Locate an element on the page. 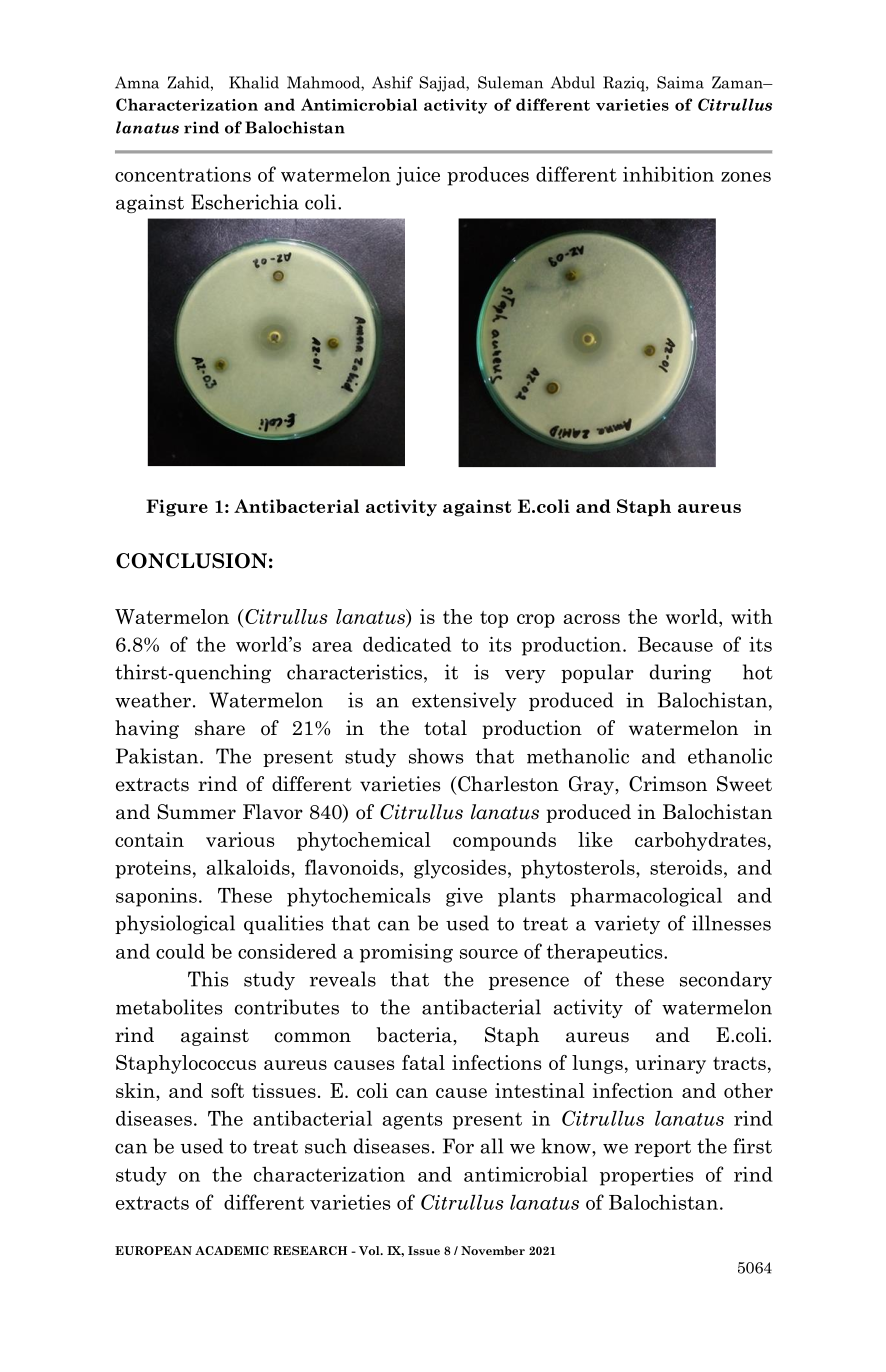 The height and width of the image is (1372, 886). Khalid is located at coordinates (254, 82).
